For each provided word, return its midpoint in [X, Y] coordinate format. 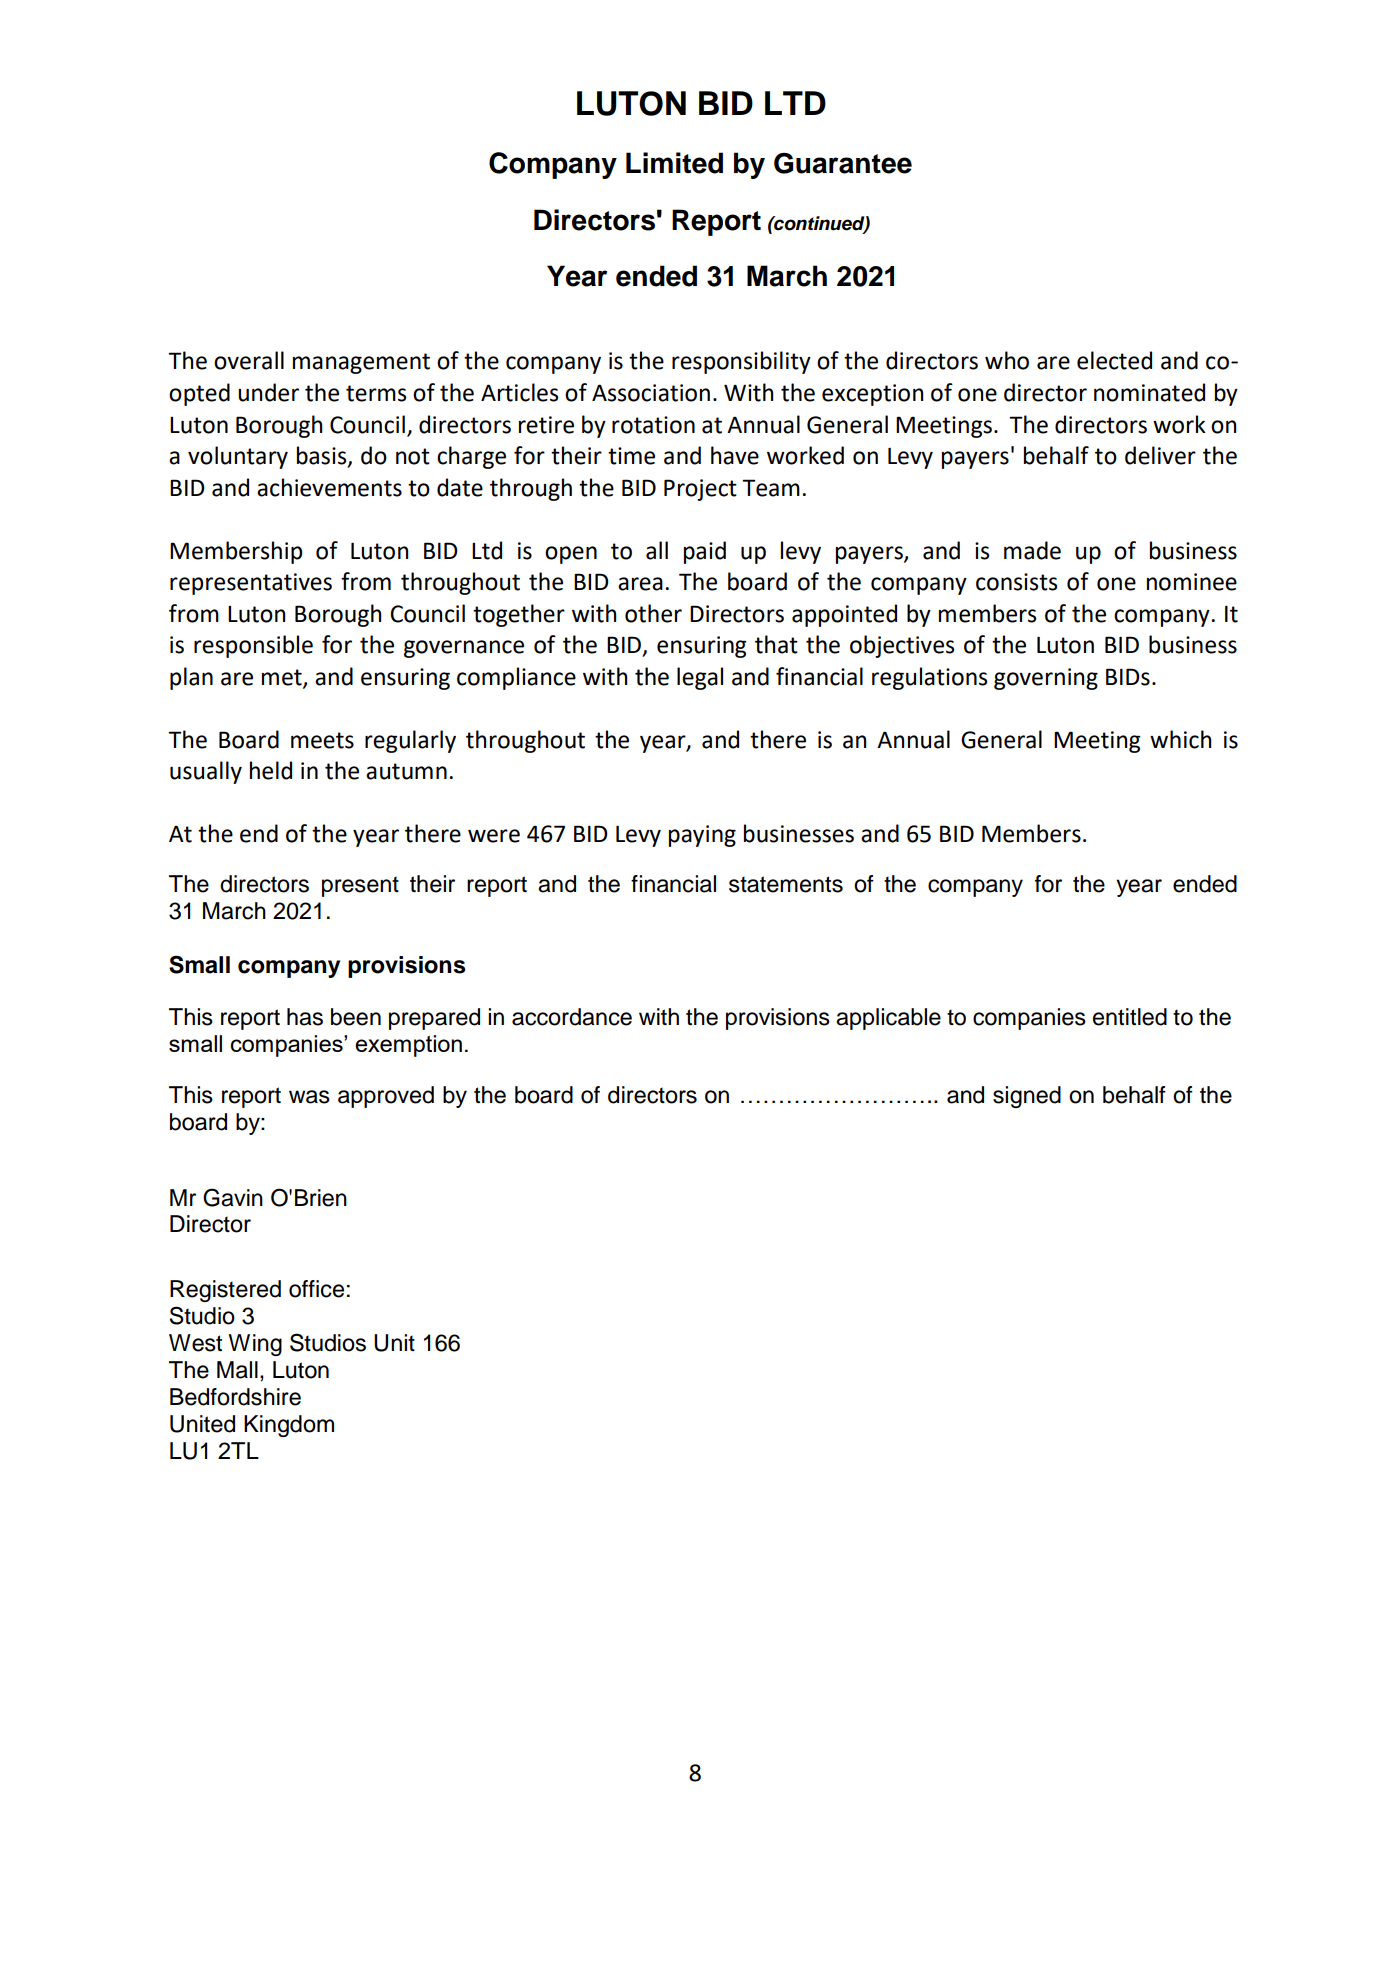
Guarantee [843, 163]
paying [702, 836]
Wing [255, 1345]
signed [1027, 1097]
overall [249, 360]
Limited [674, 163]
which [1180, 739]
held [271, 770]
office [316, 1289]
